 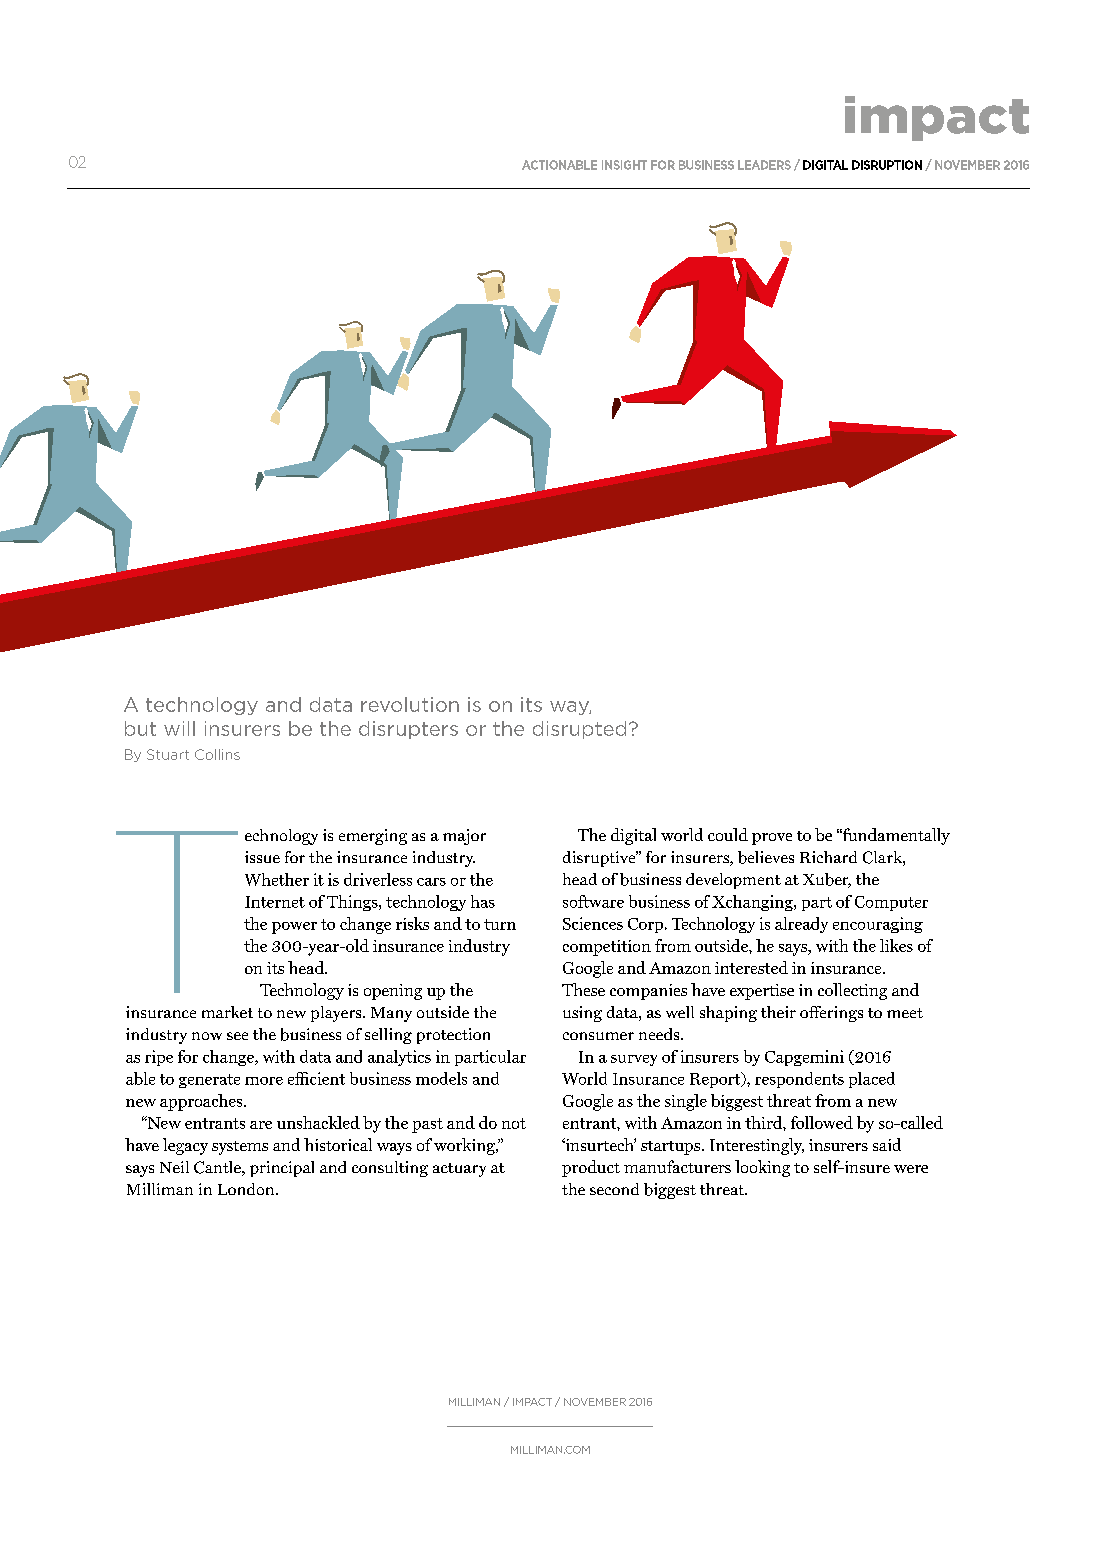 What do you see at coordinates (801, 925) in the image?
I see `already` at bounding box center [801, 925].
